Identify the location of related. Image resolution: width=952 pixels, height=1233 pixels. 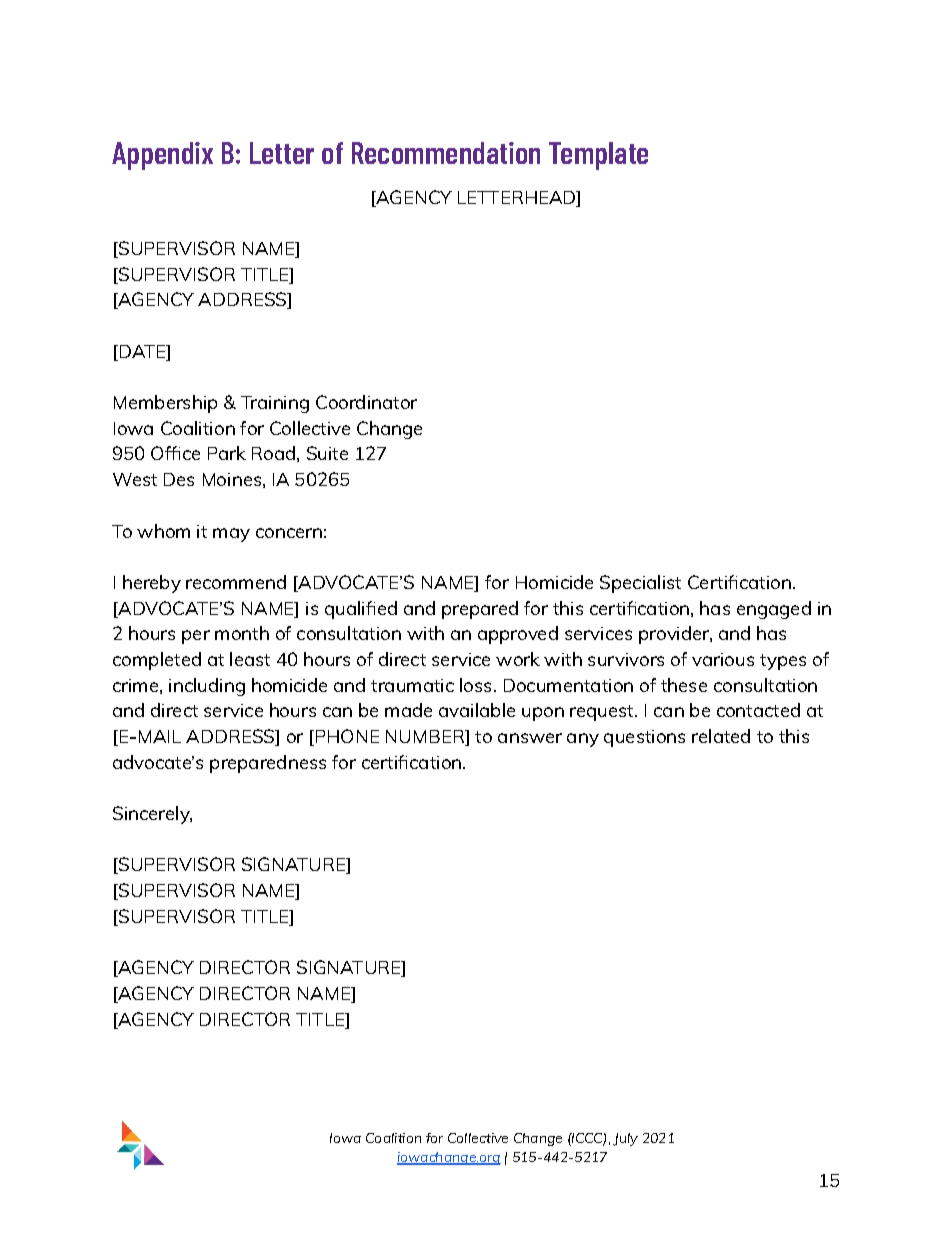
(721, 736).
